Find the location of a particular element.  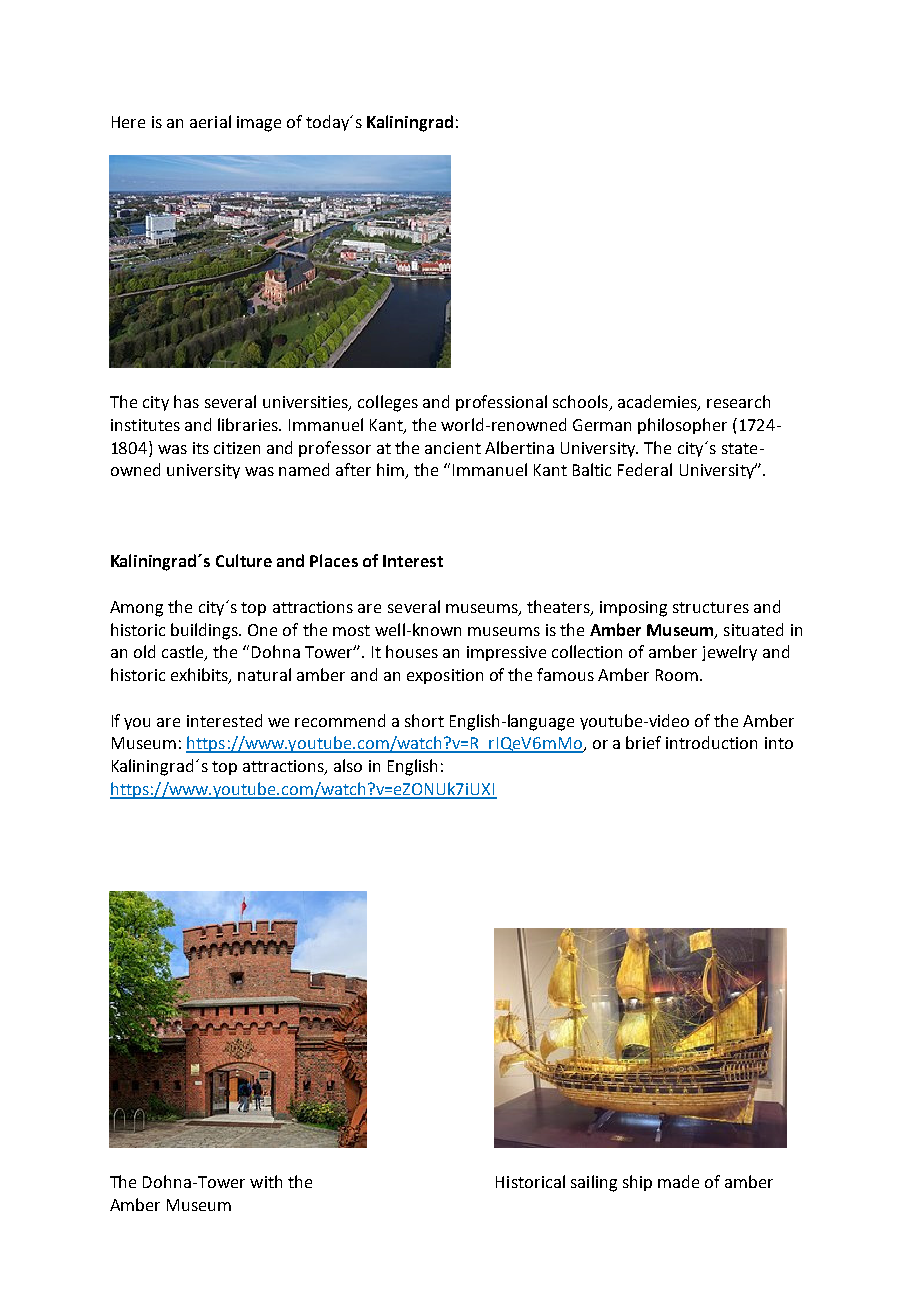

sailing is located at coordinates (594, 1183).
